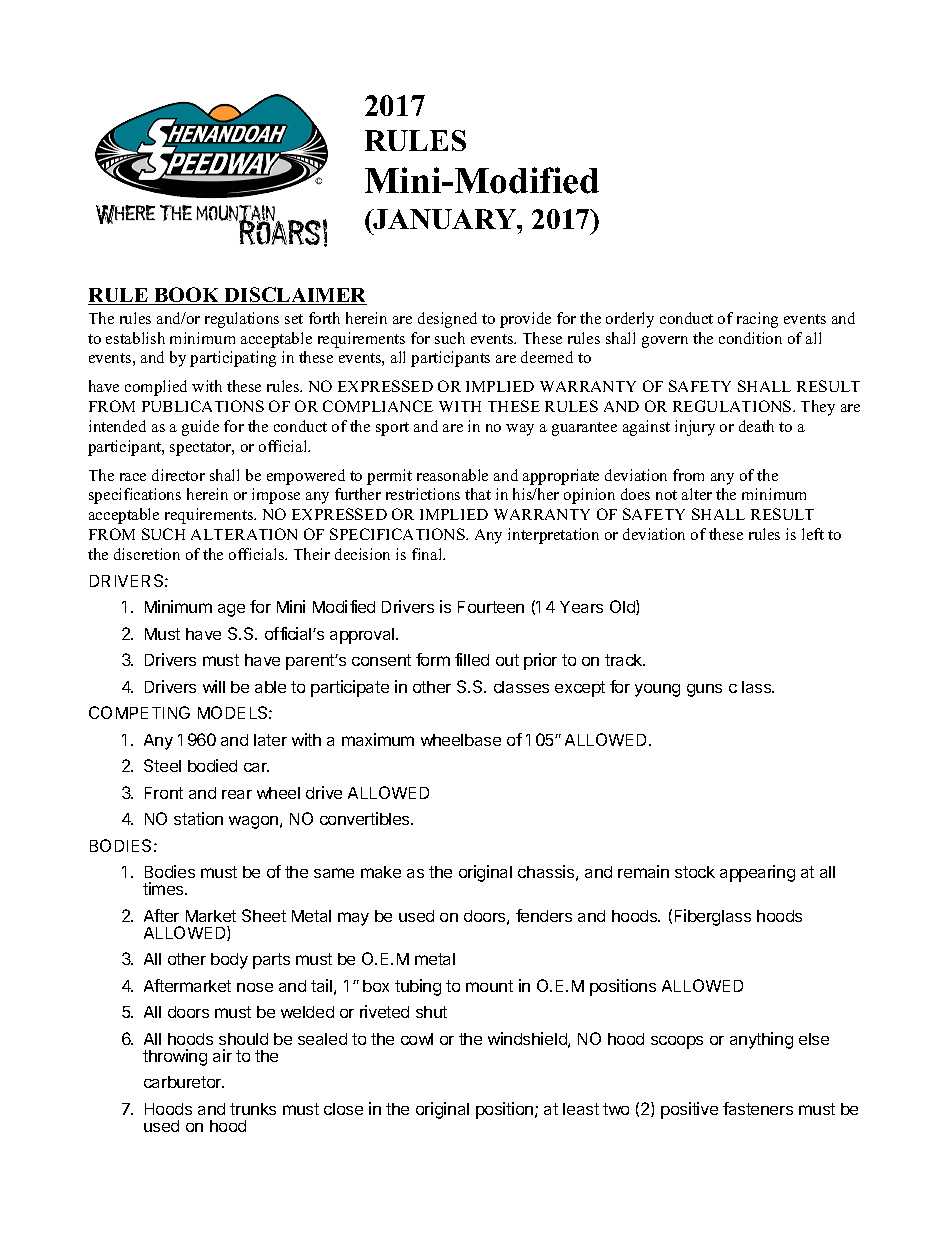 This page has width=952, height=1233. What do you see at coordinates (757, 873) in the page?
I see `appearing` at bounding box center [757, 873].
